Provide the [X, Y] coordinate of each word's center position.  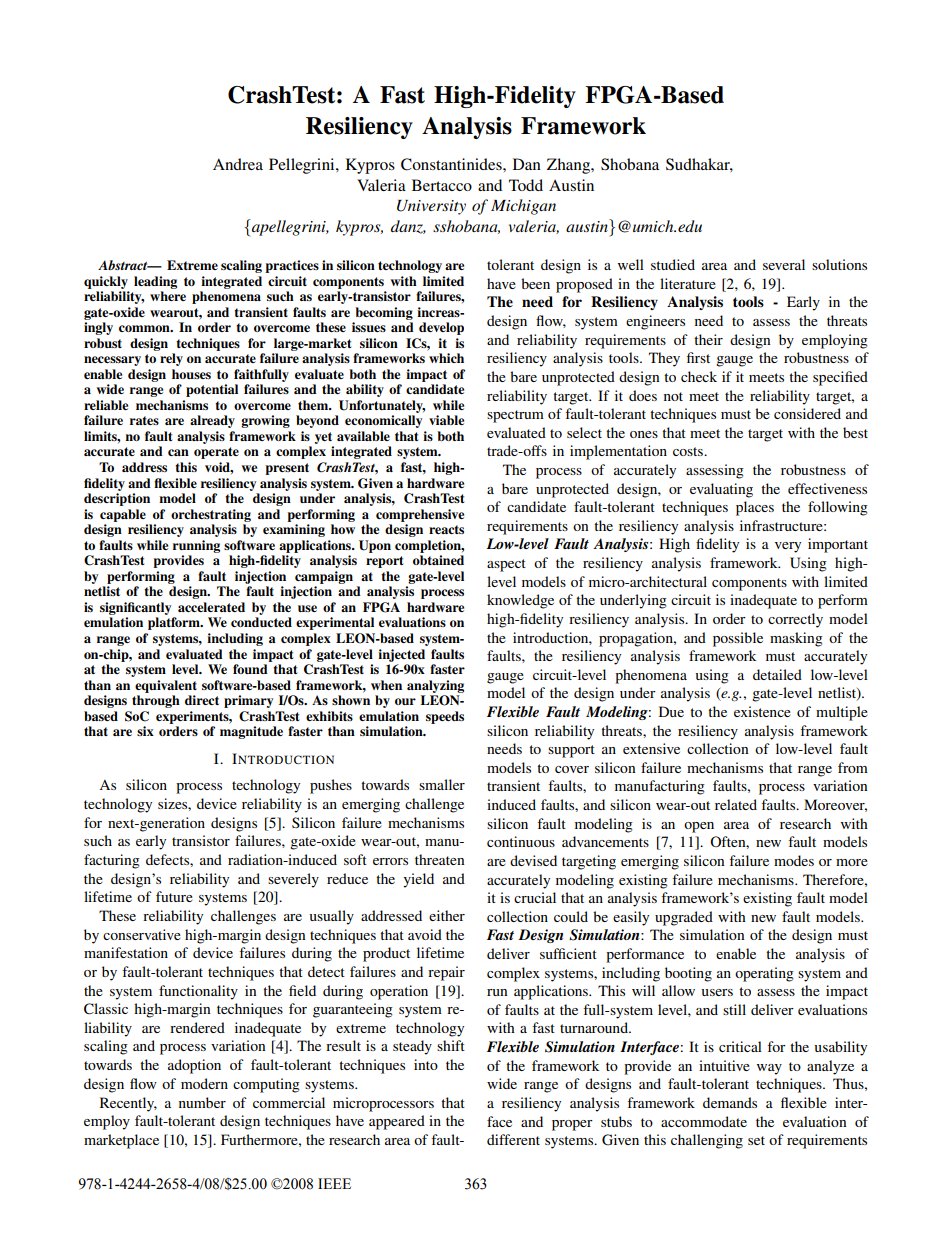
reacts [446, 529]
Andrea [238, 164]
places [755, 508]
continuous [521, 841]
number [202, 1102]
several [784, 264]
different [513, 1139]
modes [794, 860]
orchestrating [211, 515]
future [174, 896]
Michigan [523, 207]
